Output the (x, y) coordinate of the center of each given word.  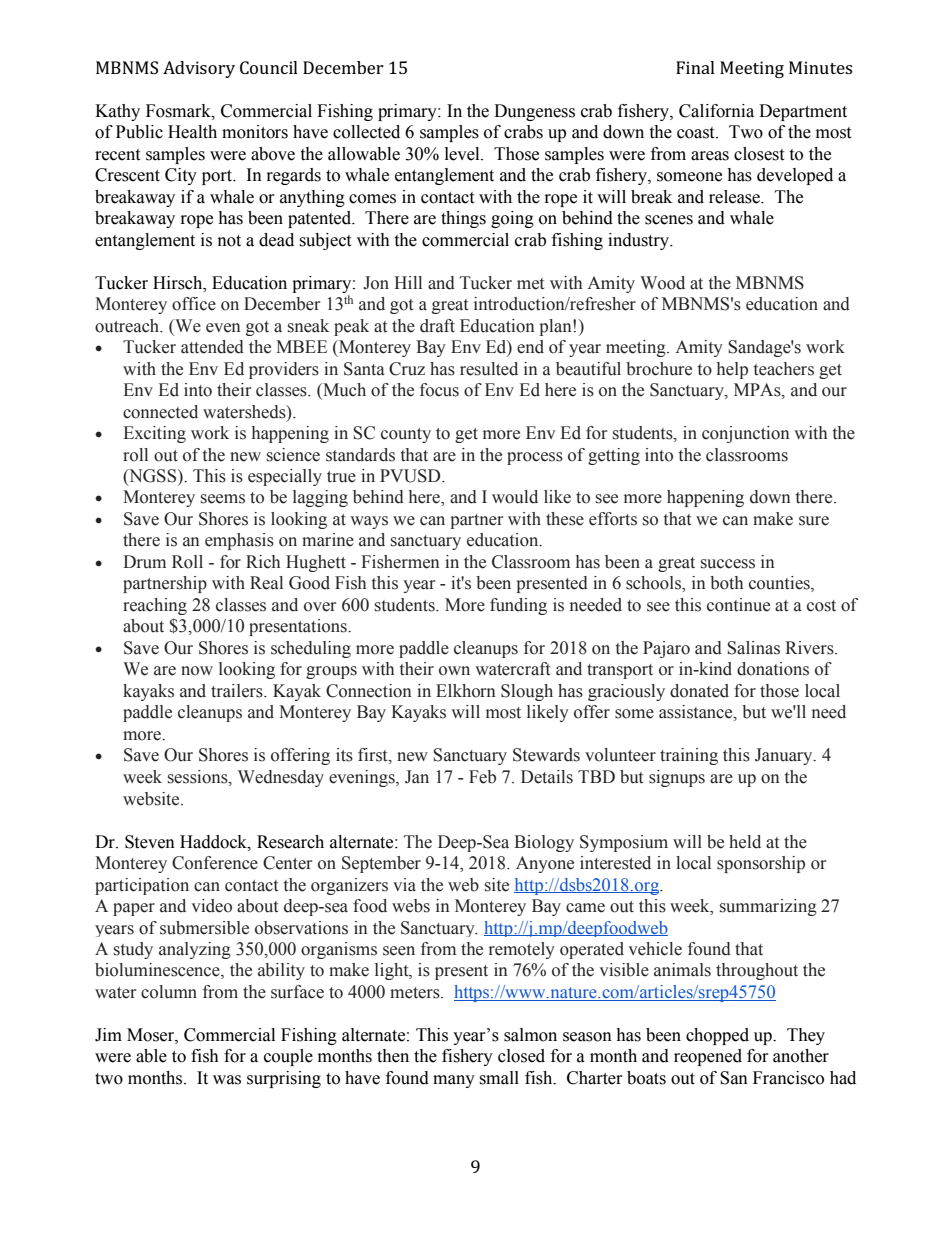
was (227, 1080)
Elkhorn (466, 691)
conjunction (746, 434)
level (463, 154)
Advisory (199, 69)
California (716, 111)
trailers (238, 691)
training (689, 756)
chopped (717, 1036)
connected (160, 412)
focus (439, 390)
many (454, 1081)
